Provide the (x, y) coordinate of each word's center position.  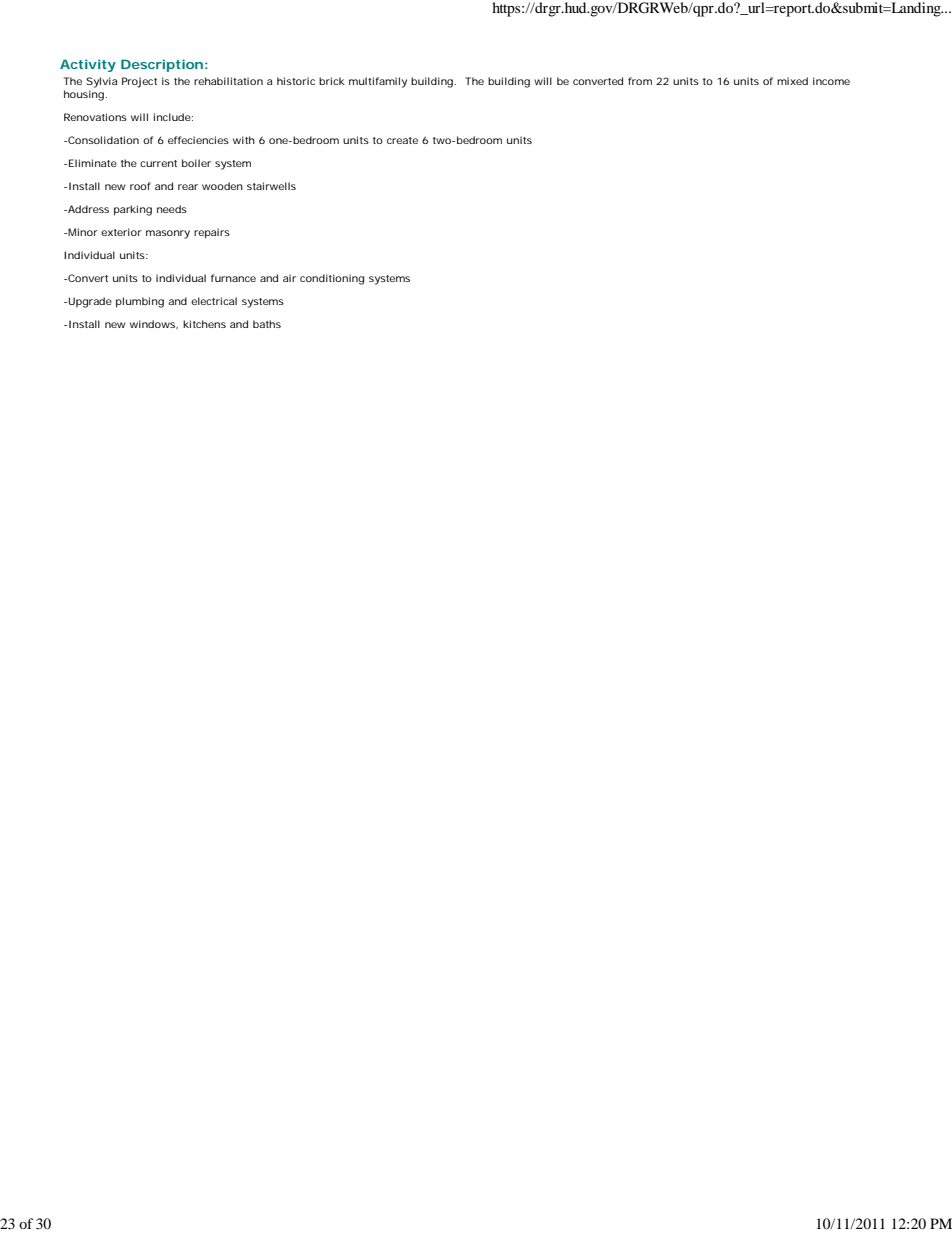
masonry (168, 234)
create (402, 140)
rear (188, 187)
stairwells (271, 186)
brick (332, 81)
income (831, 81)
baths (267, 324)
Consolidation (102, 140)
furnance (233, 278)
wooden (222, 186)
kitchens (204, 324)
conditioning (332, 279)
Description (162, 65)
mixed (792, 81)
